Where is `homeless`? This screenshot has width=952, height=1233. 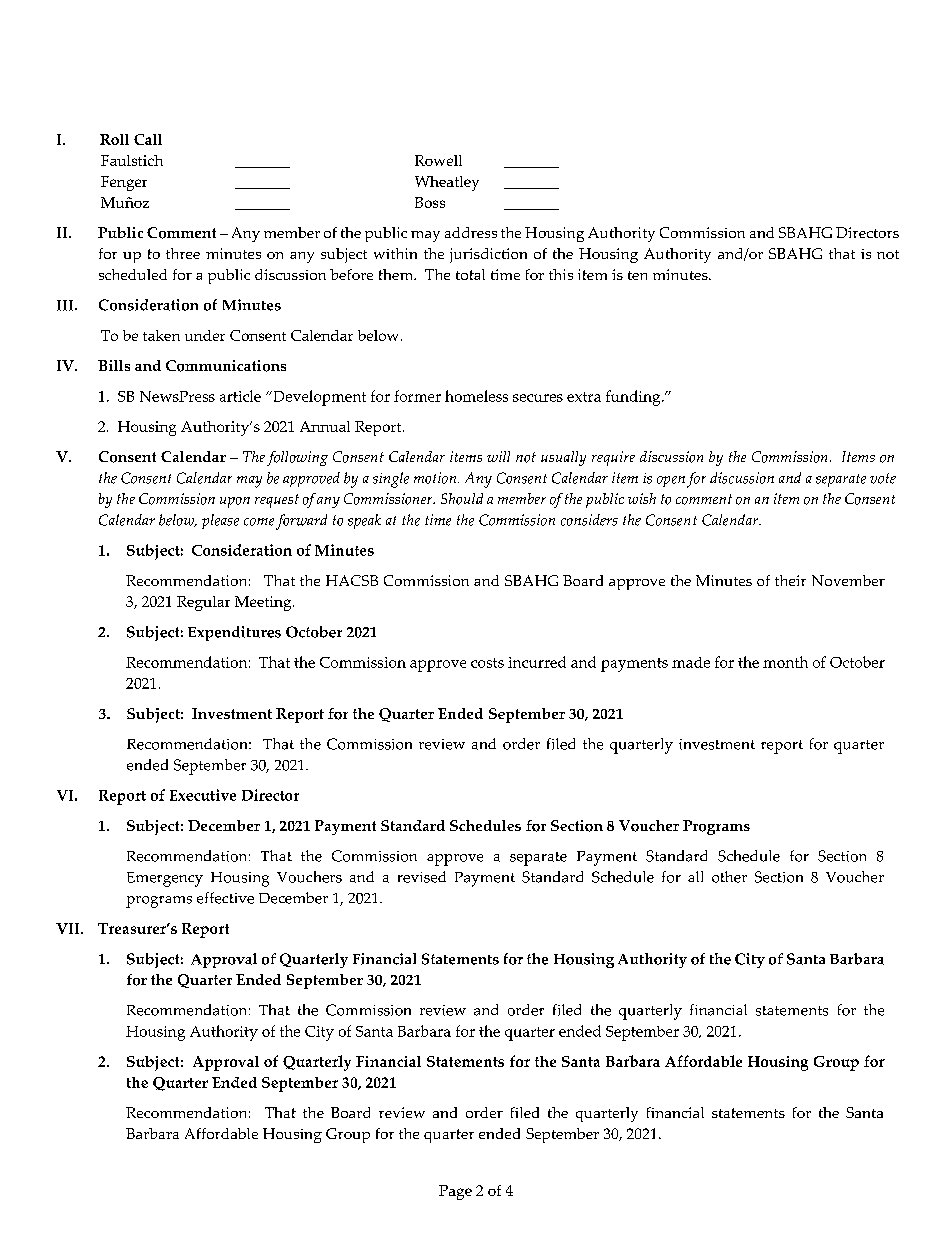
homeless is located at coordinates (476, 396).
